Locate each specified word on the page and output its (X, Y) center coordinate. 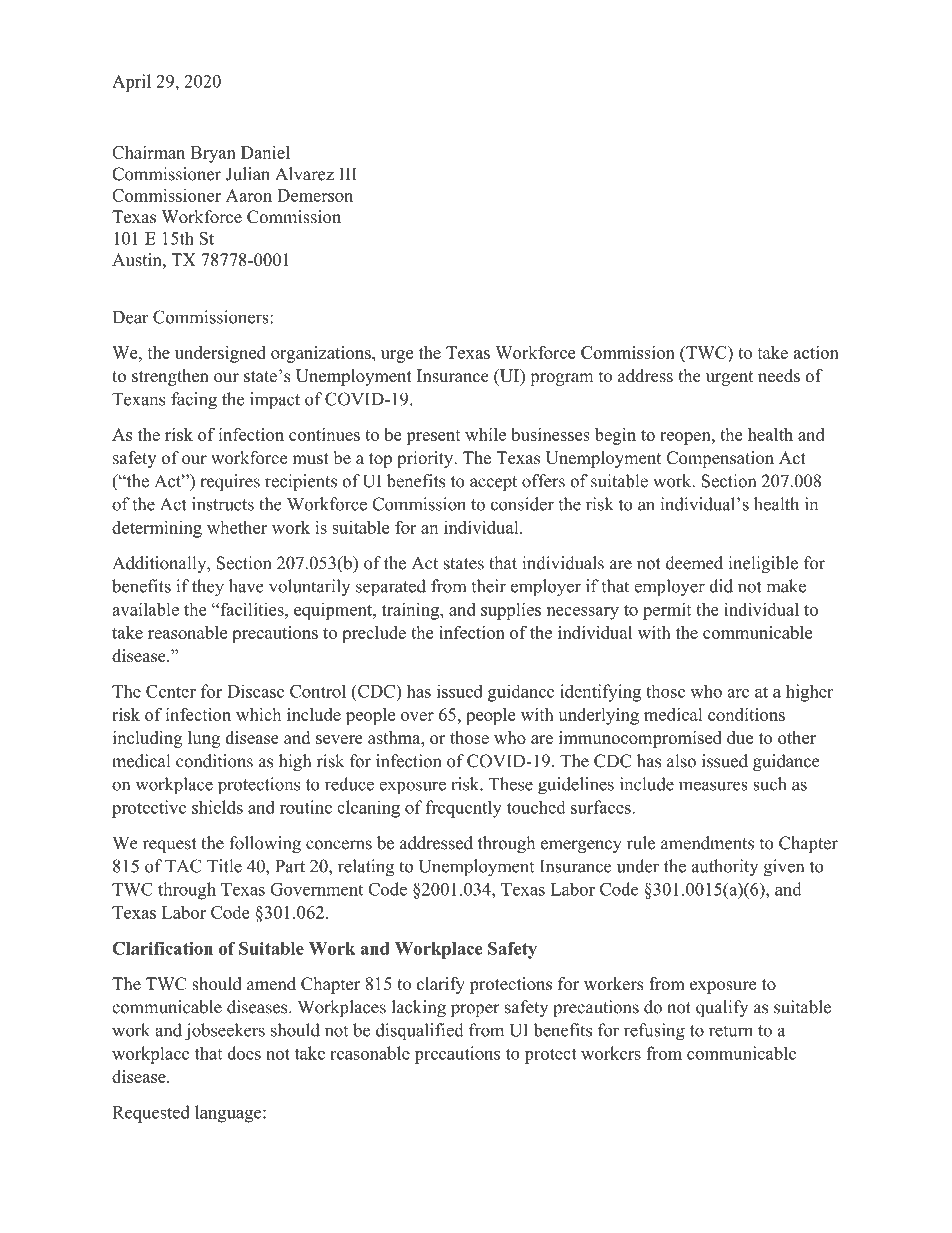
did (721, 586)
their (488, 586)
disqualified (420, 1032)
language (229, 1114)
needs (779, 376)
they (208, 588)
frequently (464, 809)
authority (725, 867)
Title (224, 866)
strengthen (170, 377)
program (561, 379)
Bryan (213, 154)
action (816, 352)
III (348, 173)
